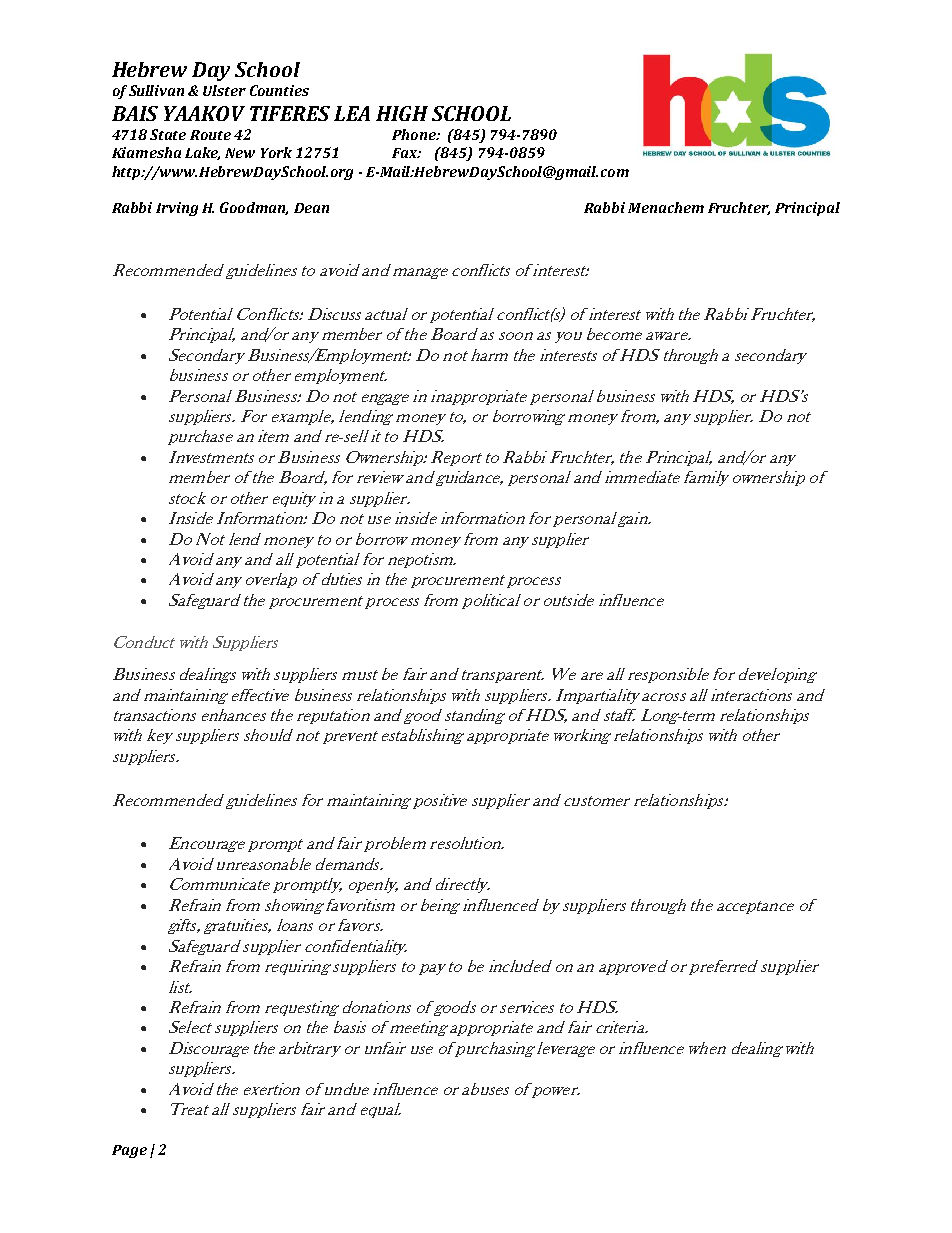 The height and width of the screenshot is (1233, 952). I want to click on Dean, so click(311, 208).
